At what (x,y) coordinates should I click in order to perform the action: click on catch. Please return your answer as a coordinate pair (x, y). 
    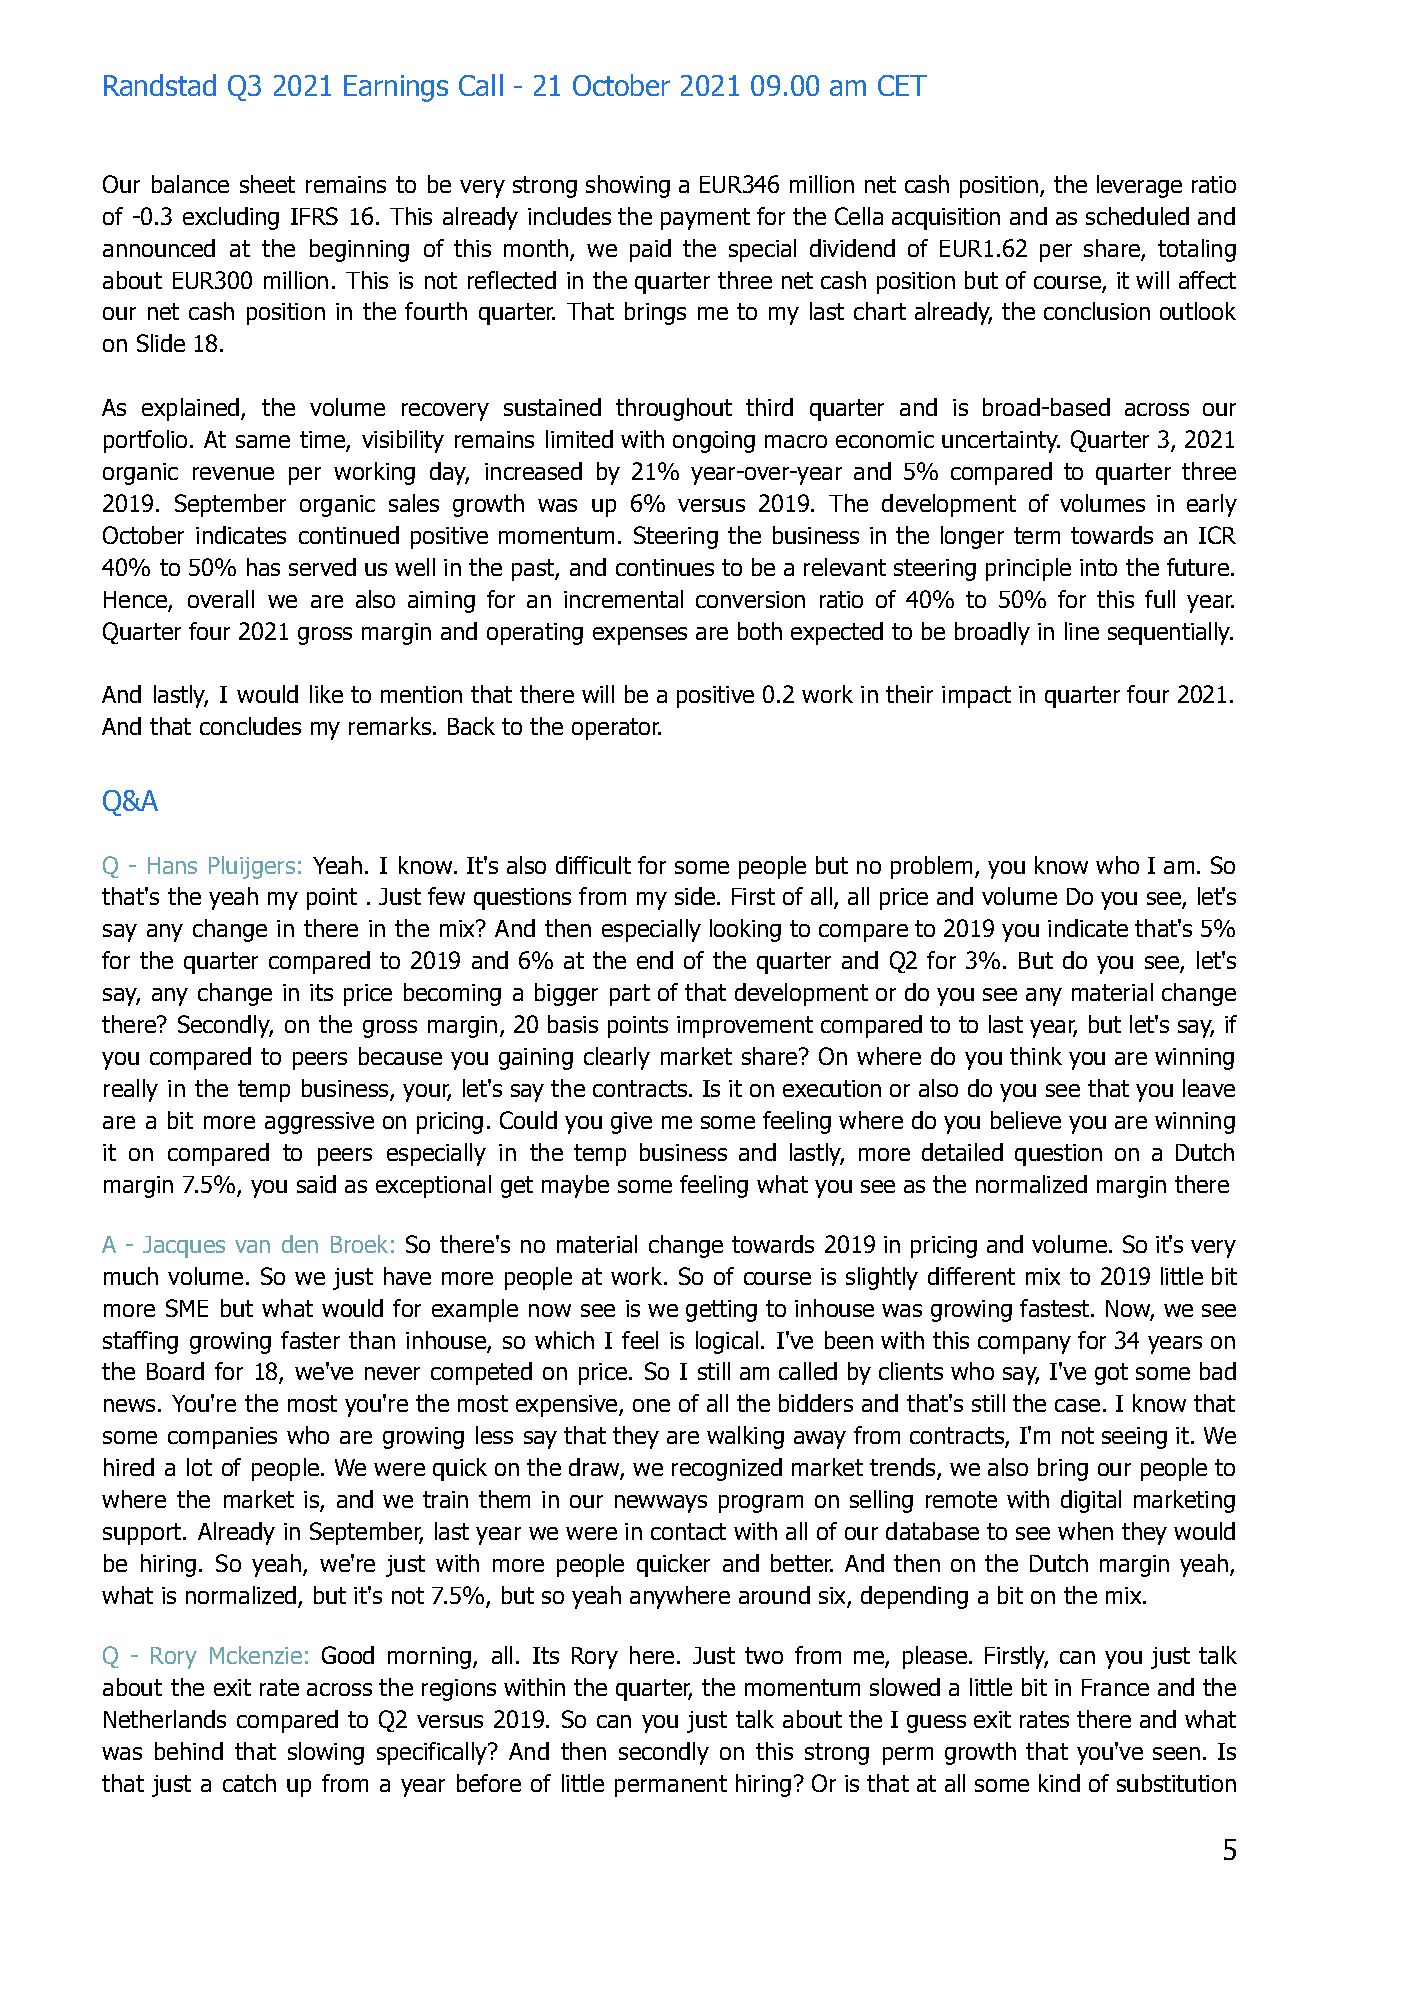
    Looking at the image, I should click on (249, 1783).
